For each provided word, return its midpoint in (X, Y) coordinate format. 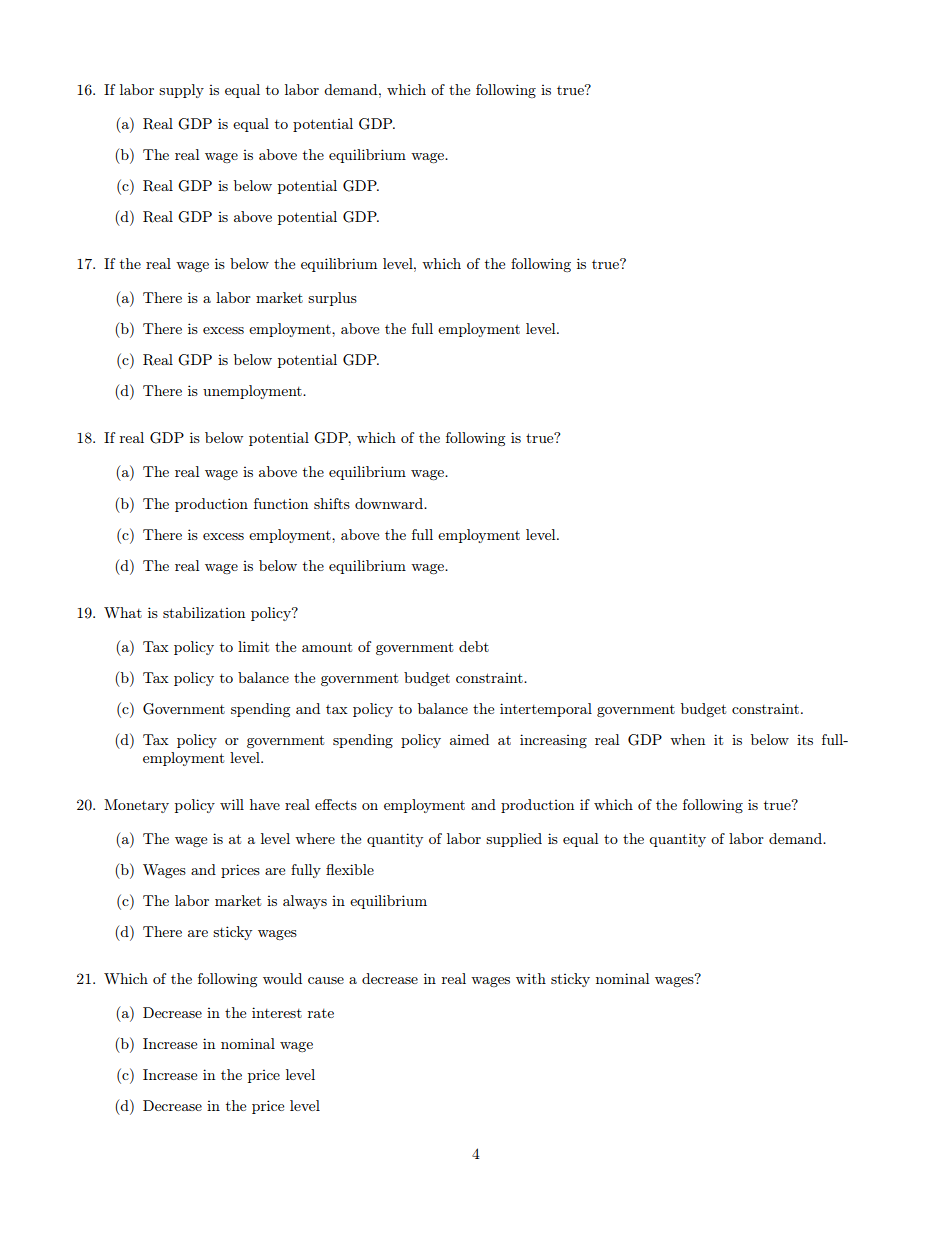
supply (181, 91)
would (282, 978)
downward (390, 503)
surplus (332, 299)
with (531, 978)
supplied (514, 840)
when (687, 739)
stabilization (204, 612)
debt (474, 646)
